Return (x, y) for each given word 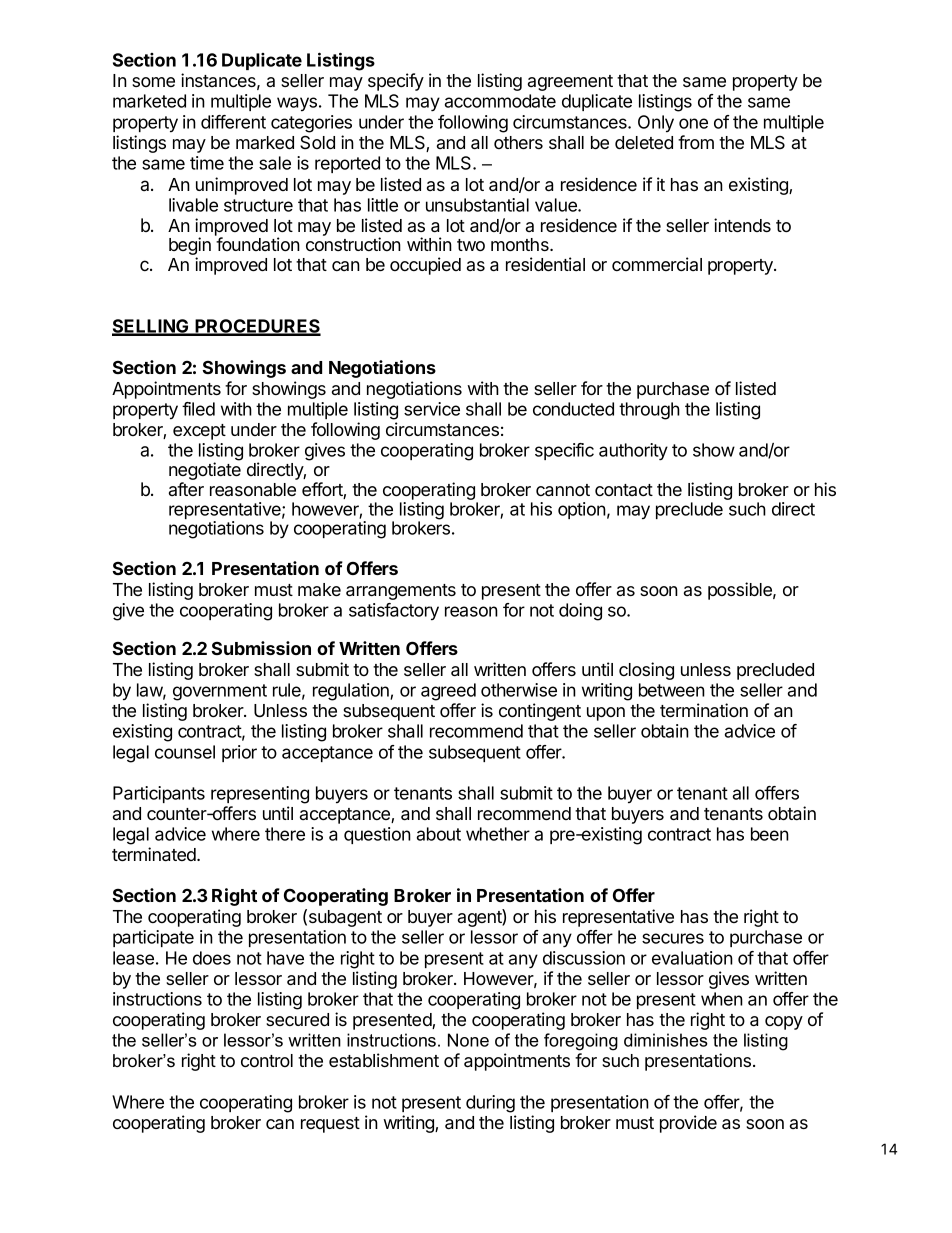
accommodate (500, 101)
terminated (155, 854)
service (432, 409)
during (490, 1104)
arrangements (401, 592)
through (649, 411)
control (267, 1060)
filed (198, 409)
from (696, 142)
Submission (261, 648)
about (439, 834)
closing (646, 671)
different (233, 122)
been (770, 834)
